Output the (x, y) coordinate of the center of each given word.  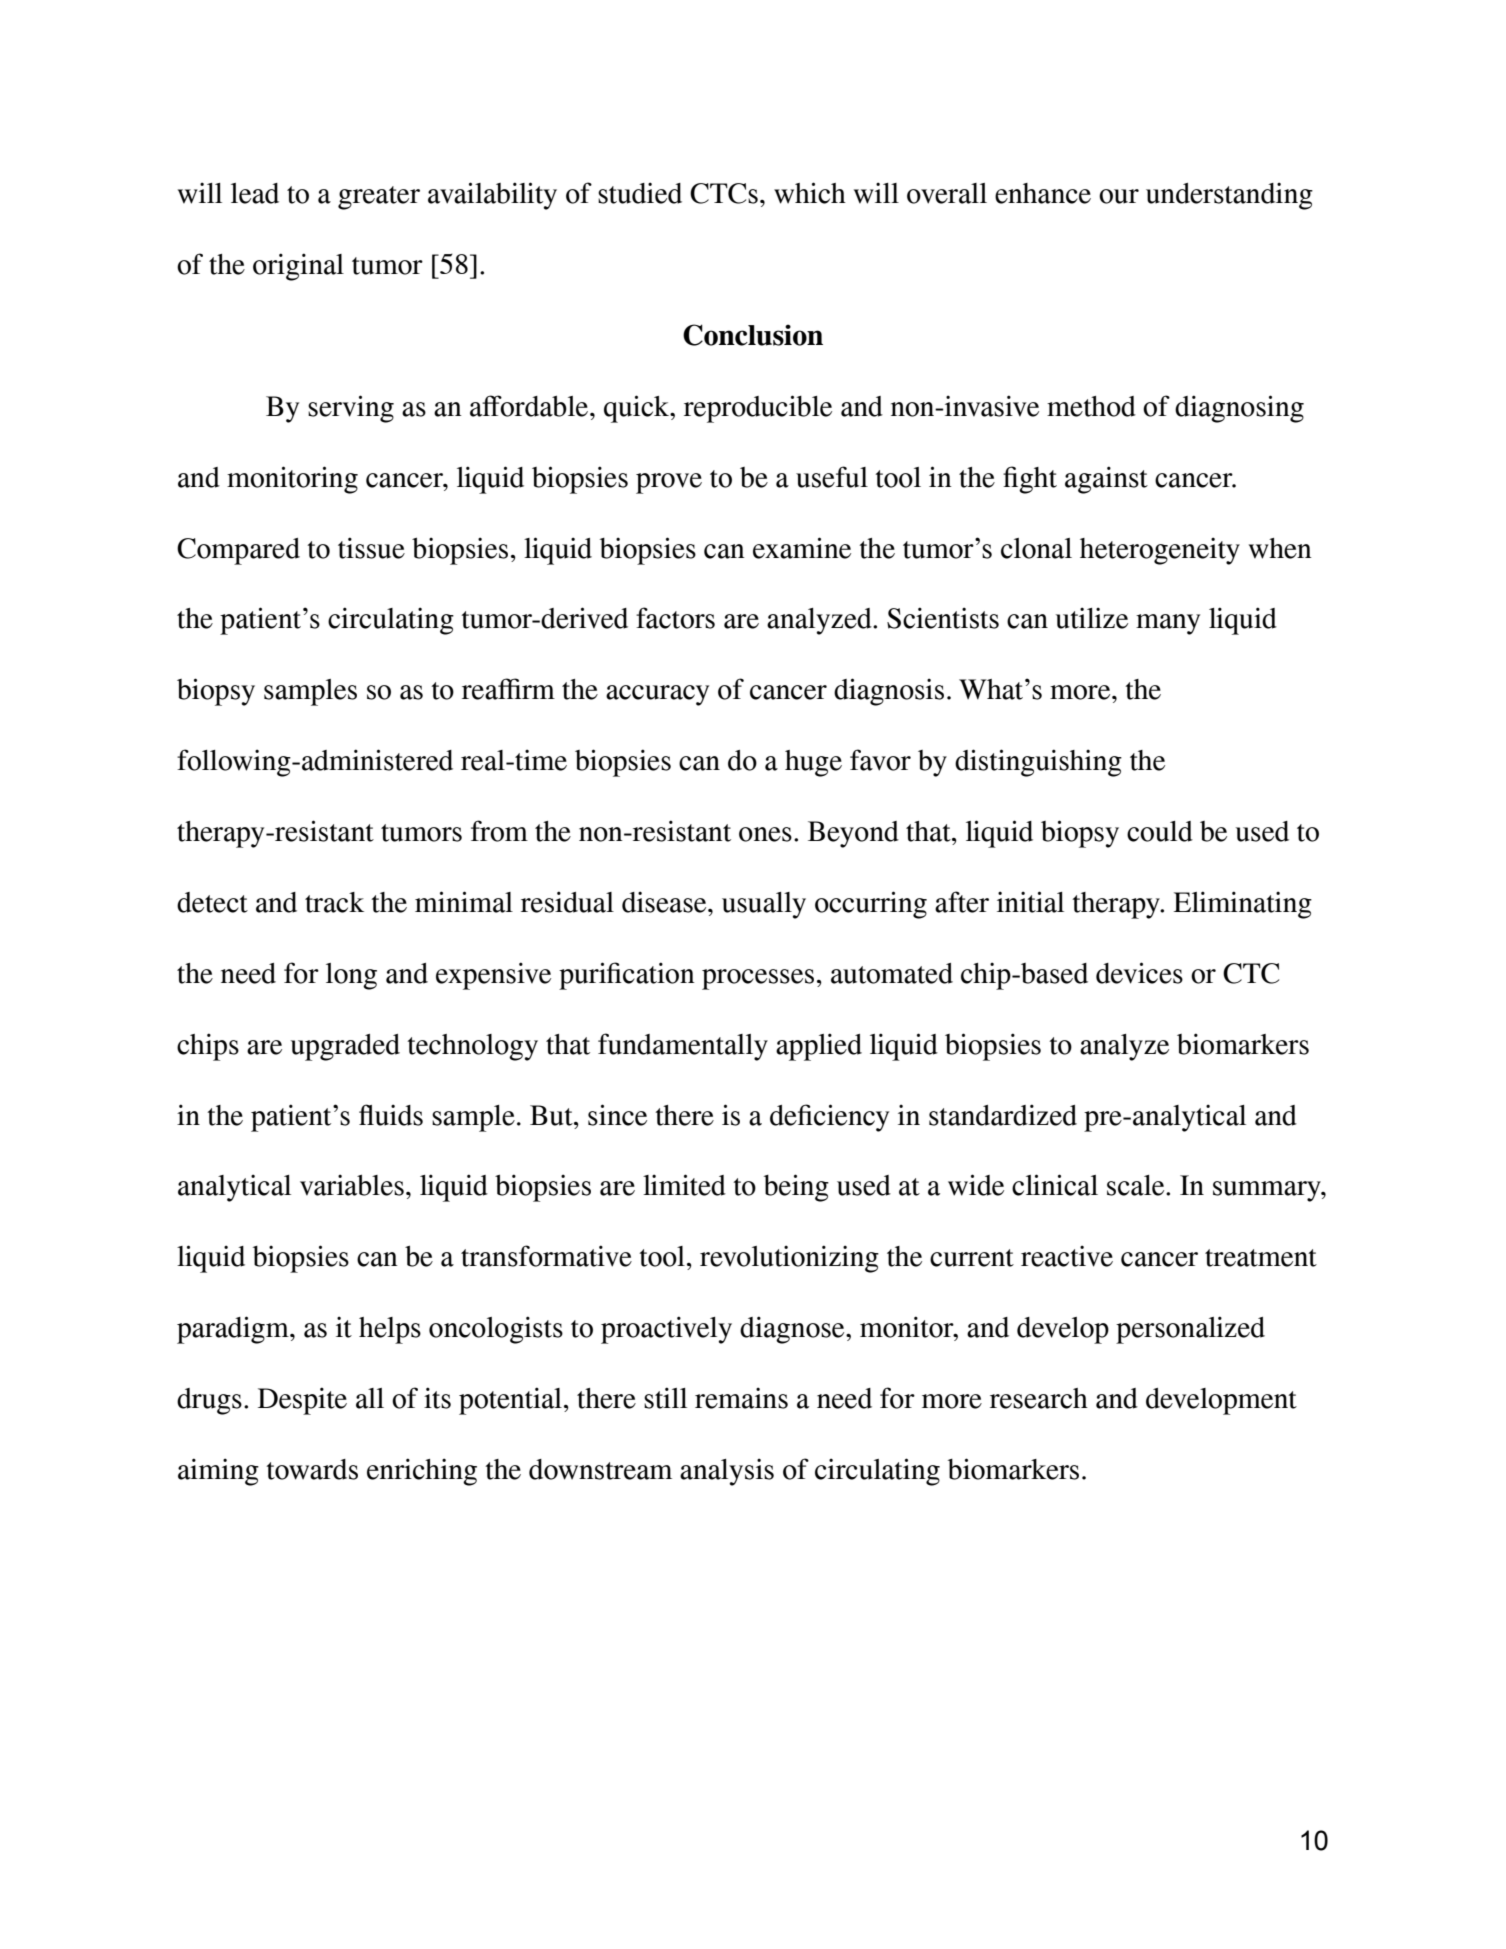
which (810, 193)
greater (379, 198)
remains (741, 1398)
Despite (302, 1401)
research (1039, 1398)
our (1119, 196)
